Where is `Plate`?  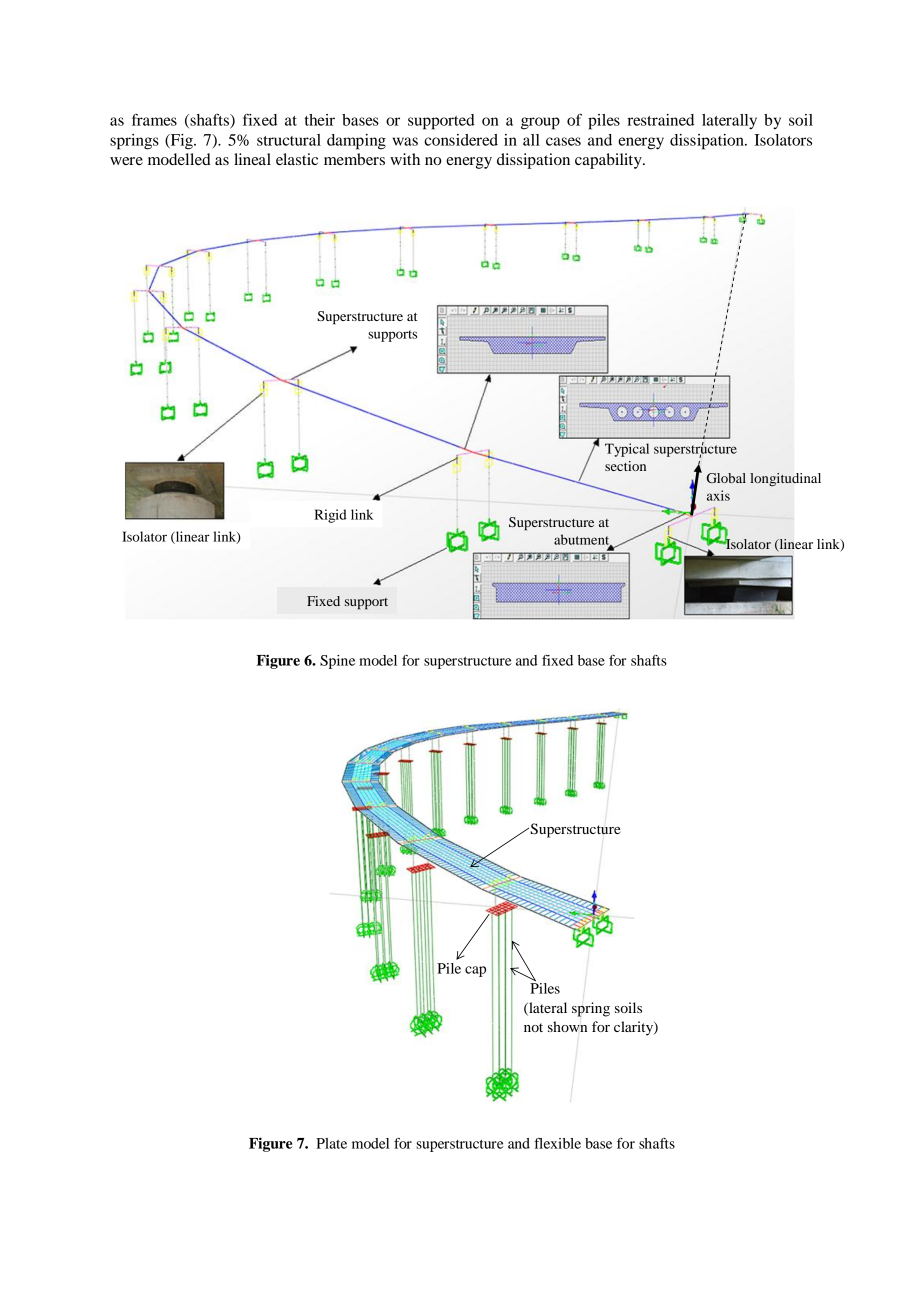
Plate is located at coordinates (331, 1143).
